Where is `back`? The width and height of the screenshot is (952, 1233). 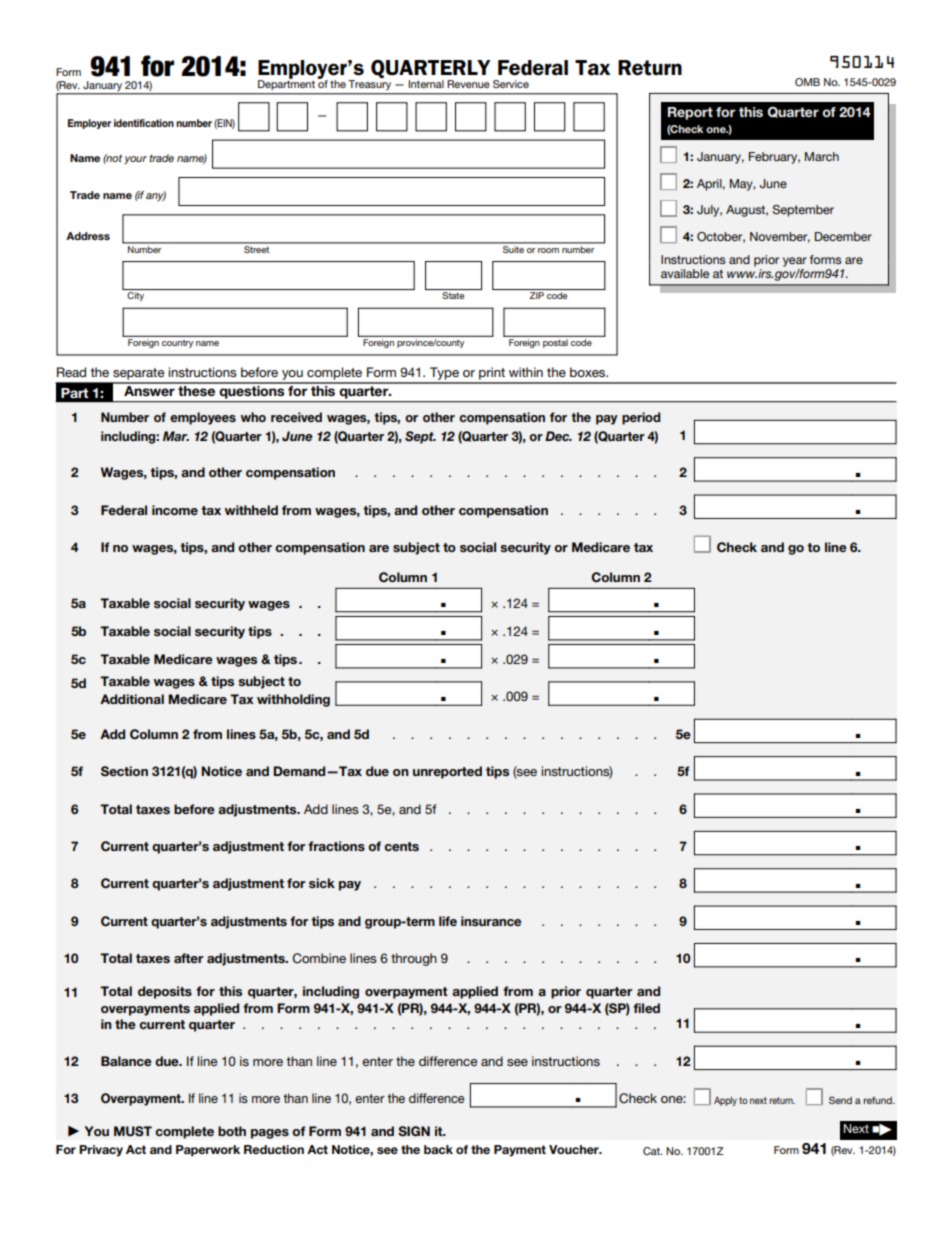
back is located at coordinates (438, 1149).
